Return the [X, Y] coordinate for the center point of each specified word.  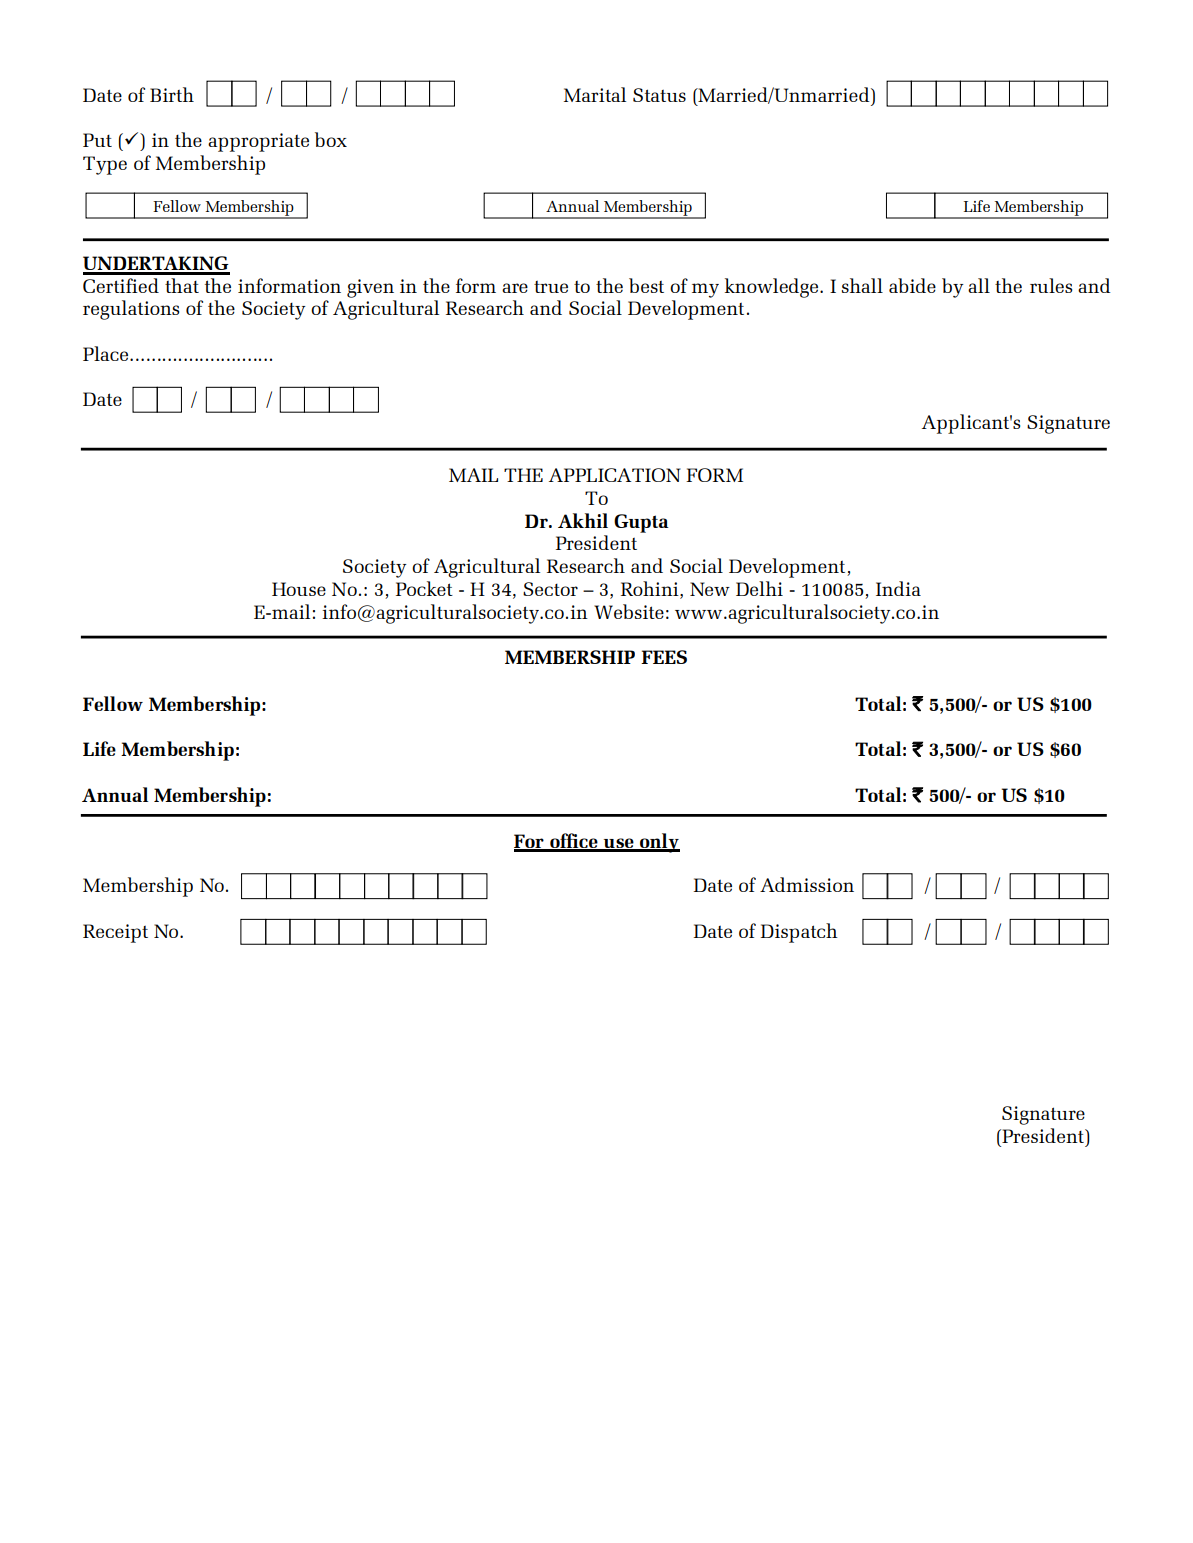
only [659, 843]
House [299, 589]
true [551, 287]
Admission [807, 884]
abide [912, 285]
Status [659, 95]
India [898, 588]
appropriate [258, 142]
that [182, 285]
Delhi [759, 588]
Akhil [583, 520]
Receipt [115, 933]
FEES [664, 657]
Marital [595, 94]
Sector [550, 589]
